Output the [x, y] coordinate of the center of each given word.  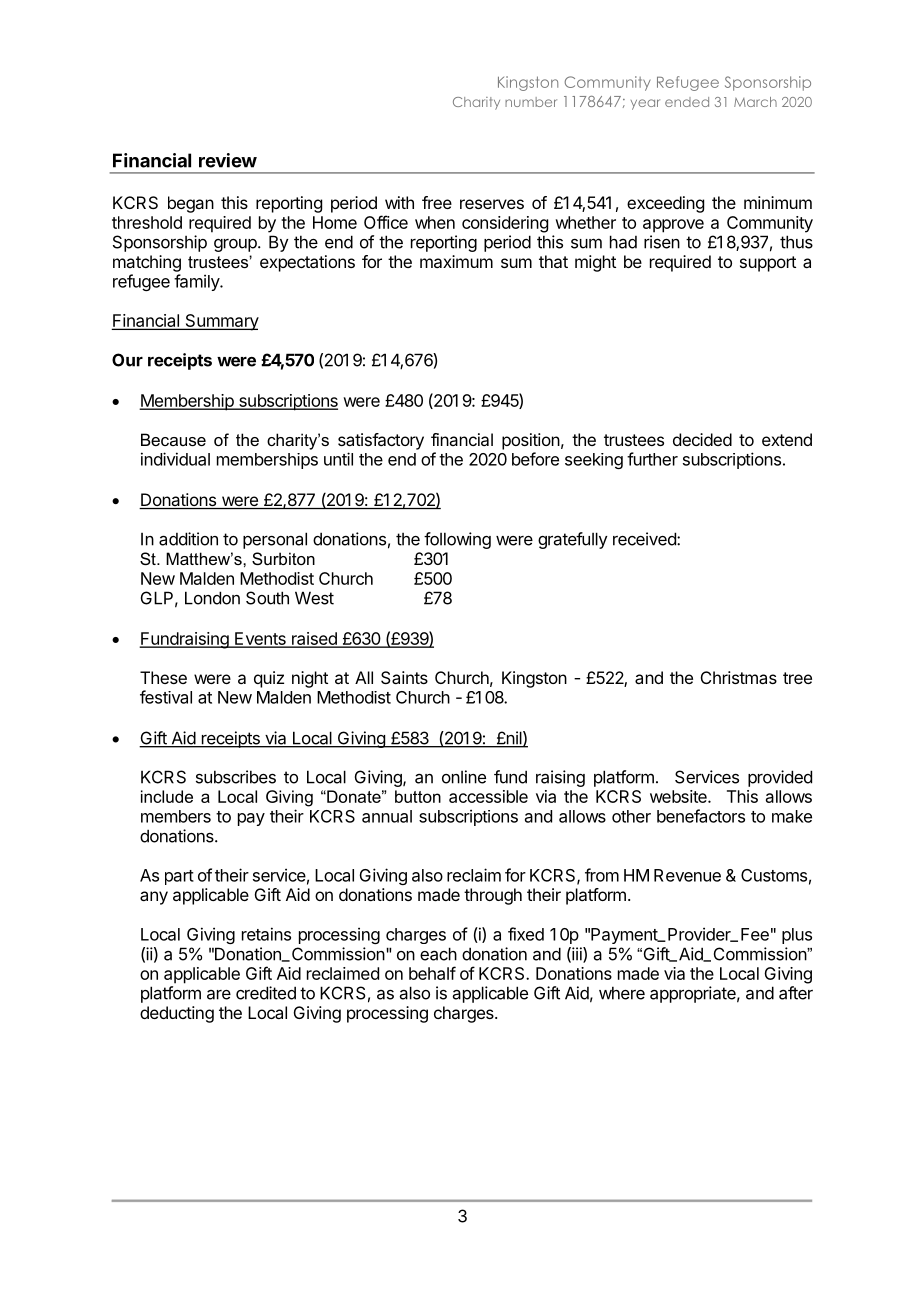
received [645, 539]
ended [687, 102]
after [796, 993]
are [219, 995]
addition [188, 539]
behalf [432, 973]
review [228, 160]
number [531, 102]
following [457, 540]
